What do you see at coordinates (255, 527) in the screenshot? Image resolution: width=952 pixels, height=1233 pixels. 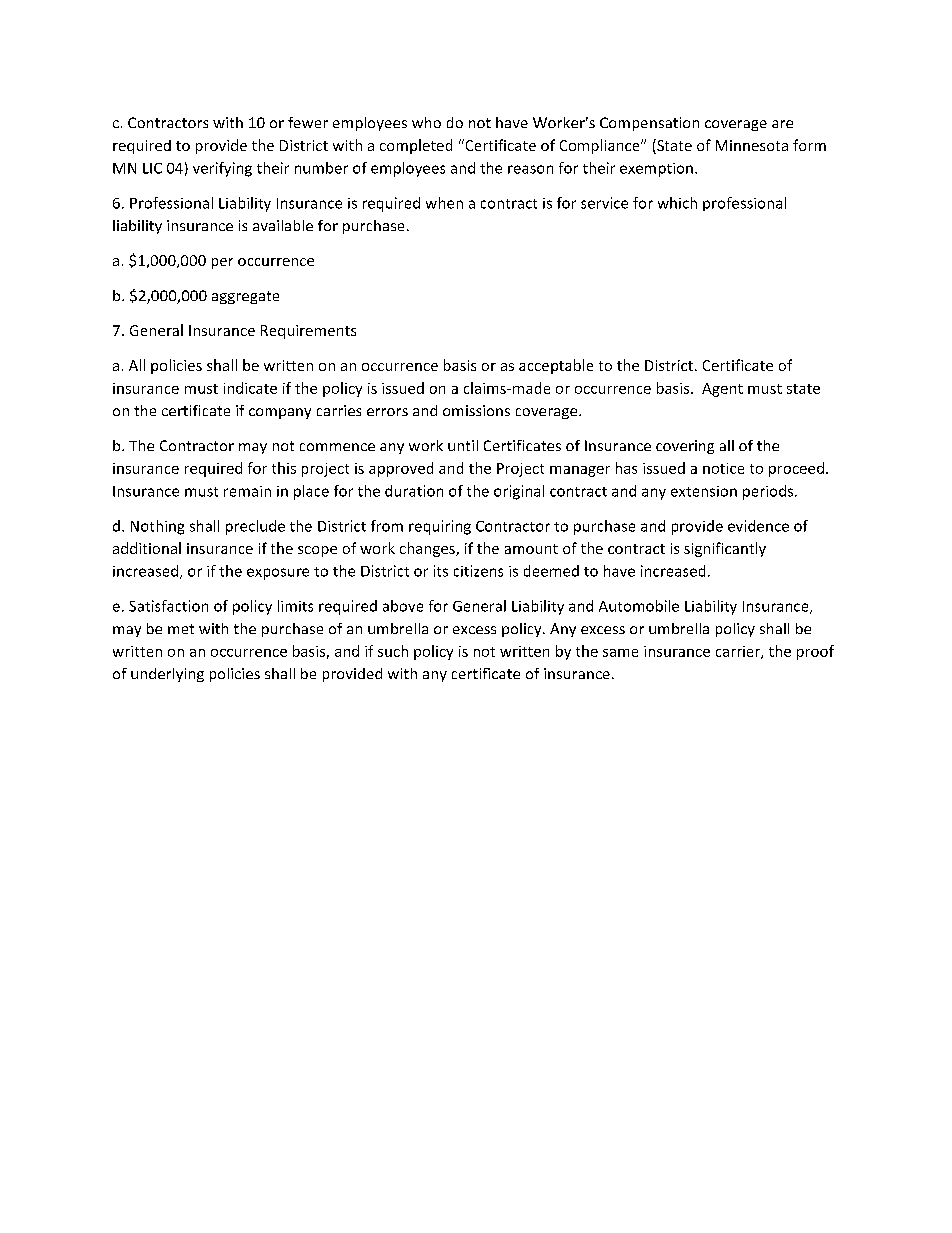 I see `preclude` at bounding box center [255, 527].
